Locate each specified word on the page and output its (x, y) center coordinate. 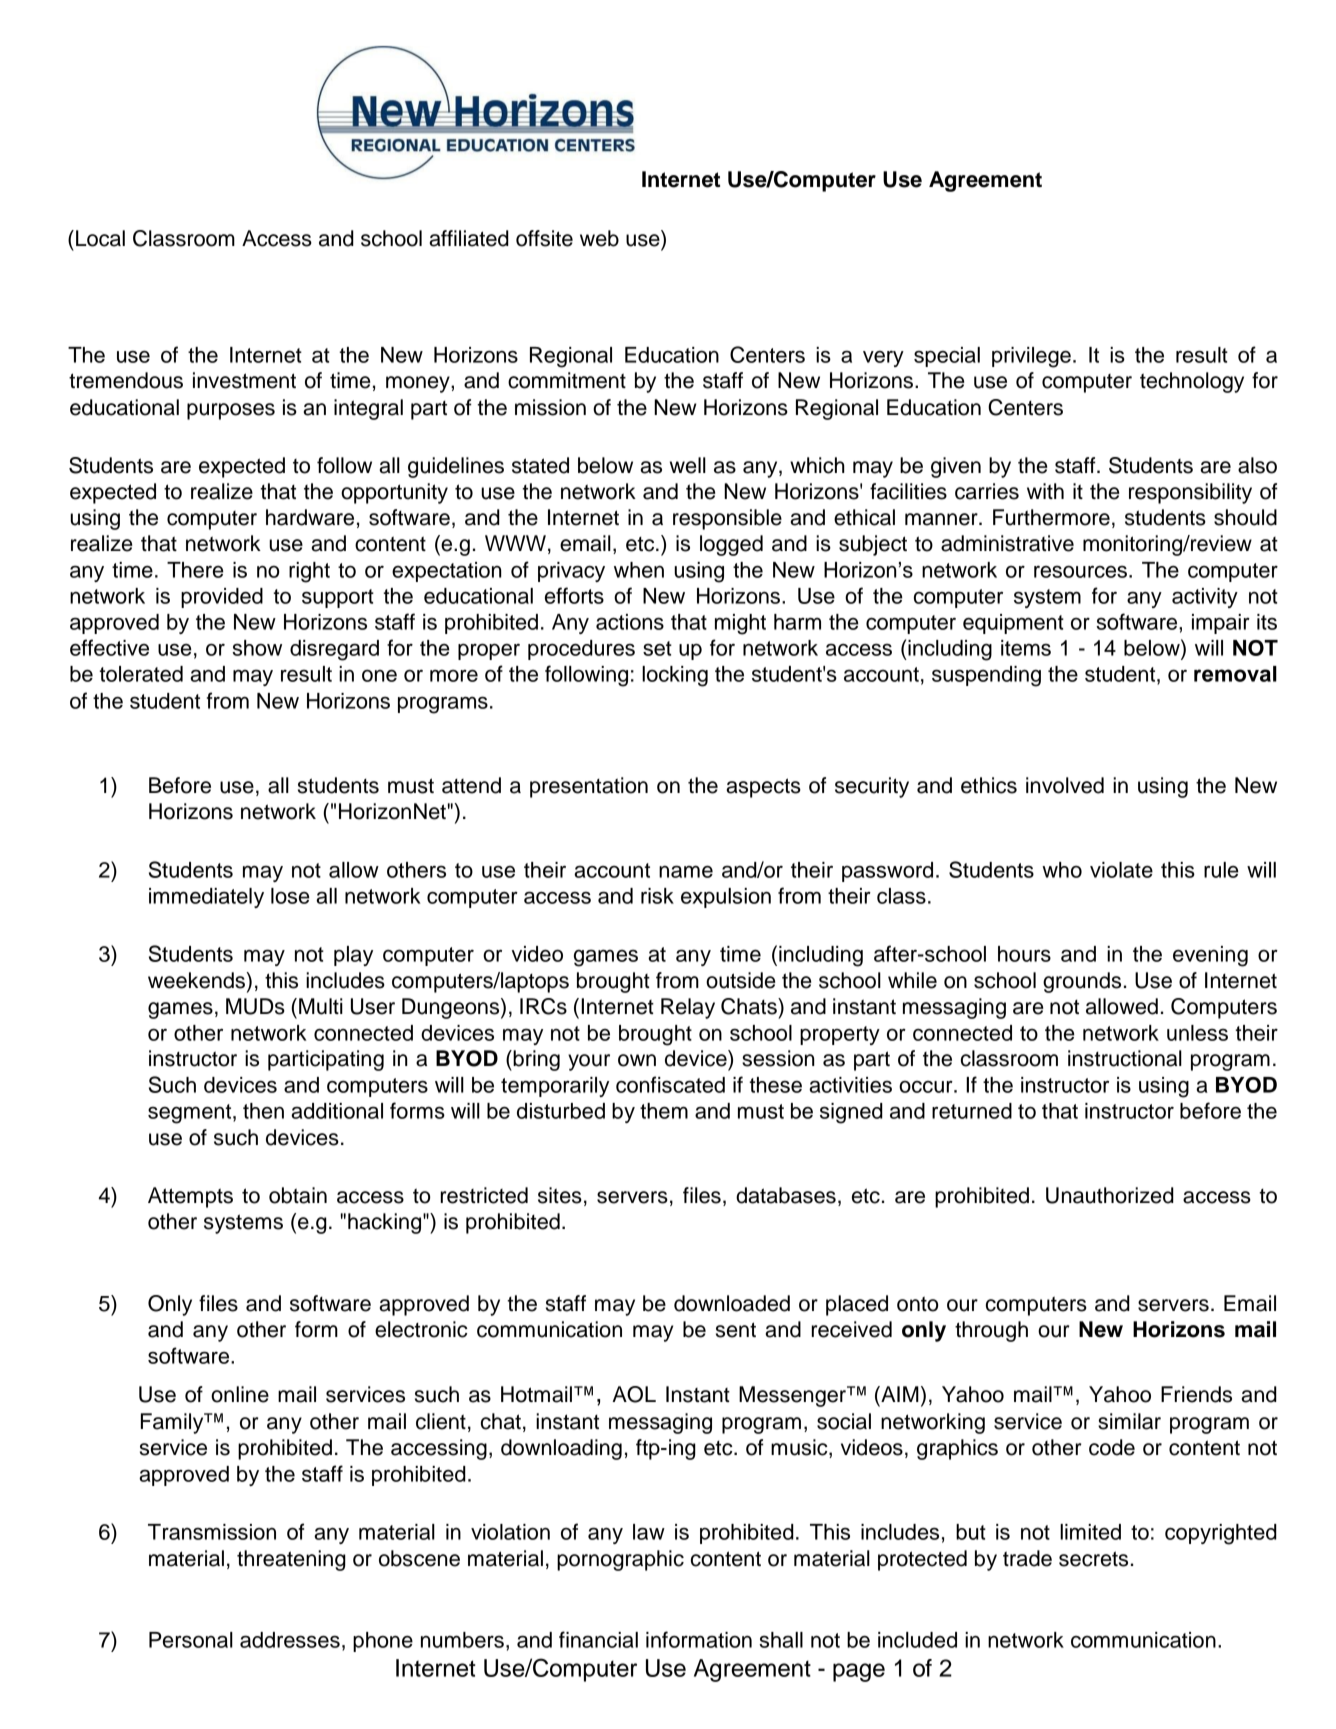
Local (100, 238)
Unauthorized (1110, 1195)
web (599, 238)
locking (675, 676)
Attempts (190, 1197)
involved (1065, 785)
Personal (191, 1640)
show (257, 648)
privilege (1031, 357)
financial (598, 1639)
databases (786, 1195)
